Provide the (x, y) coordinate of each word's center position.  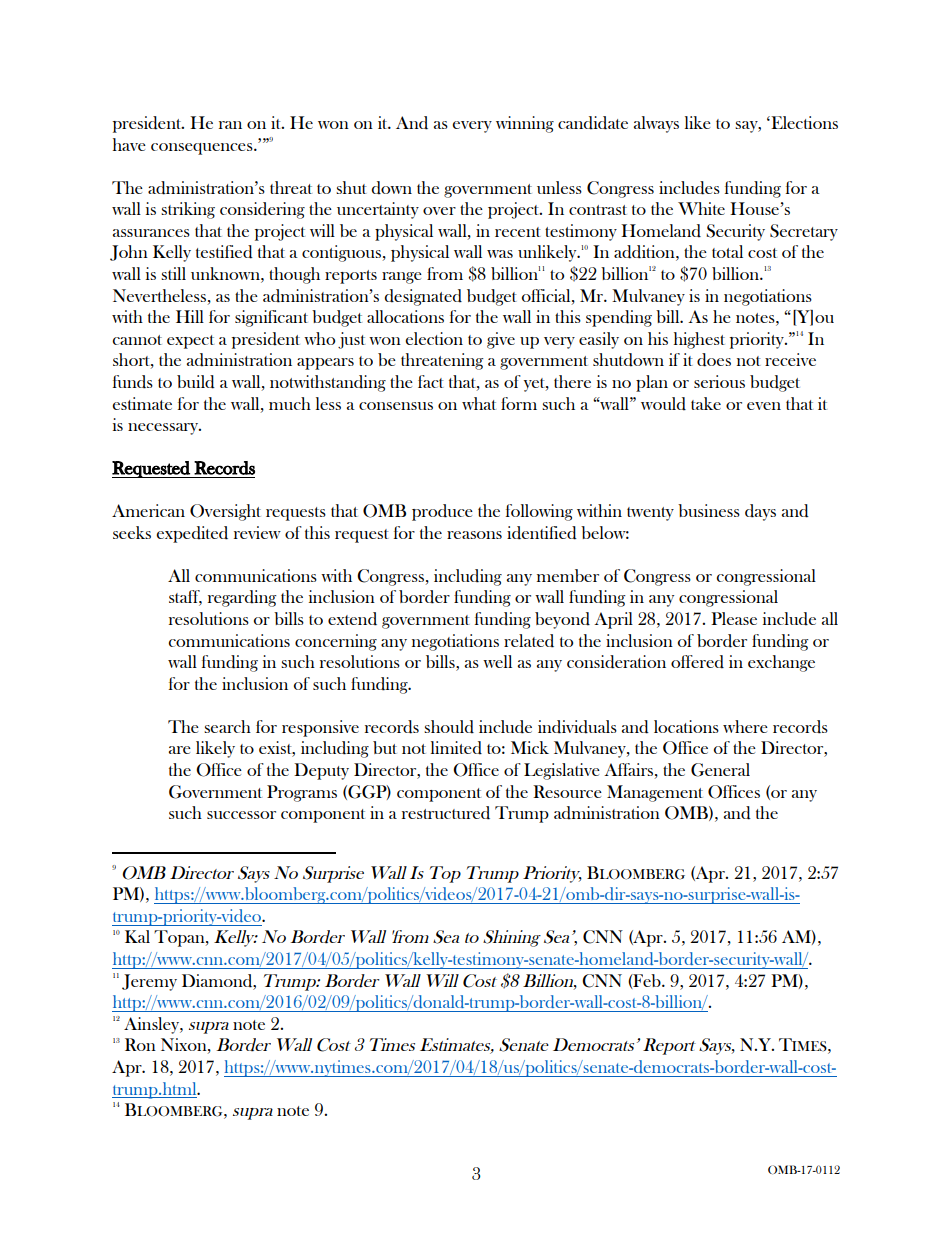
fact (431, 381)
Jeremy (149, 982)
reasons (474, 535)
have (129, 144)
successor (241, 815)
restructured (446, 813)
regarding (242, 598)
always (656, 124)
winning (525, 124)
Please (734, 618)
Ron (140, 1044)
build (196, 382)
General (720, 770)
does (714, 360)
